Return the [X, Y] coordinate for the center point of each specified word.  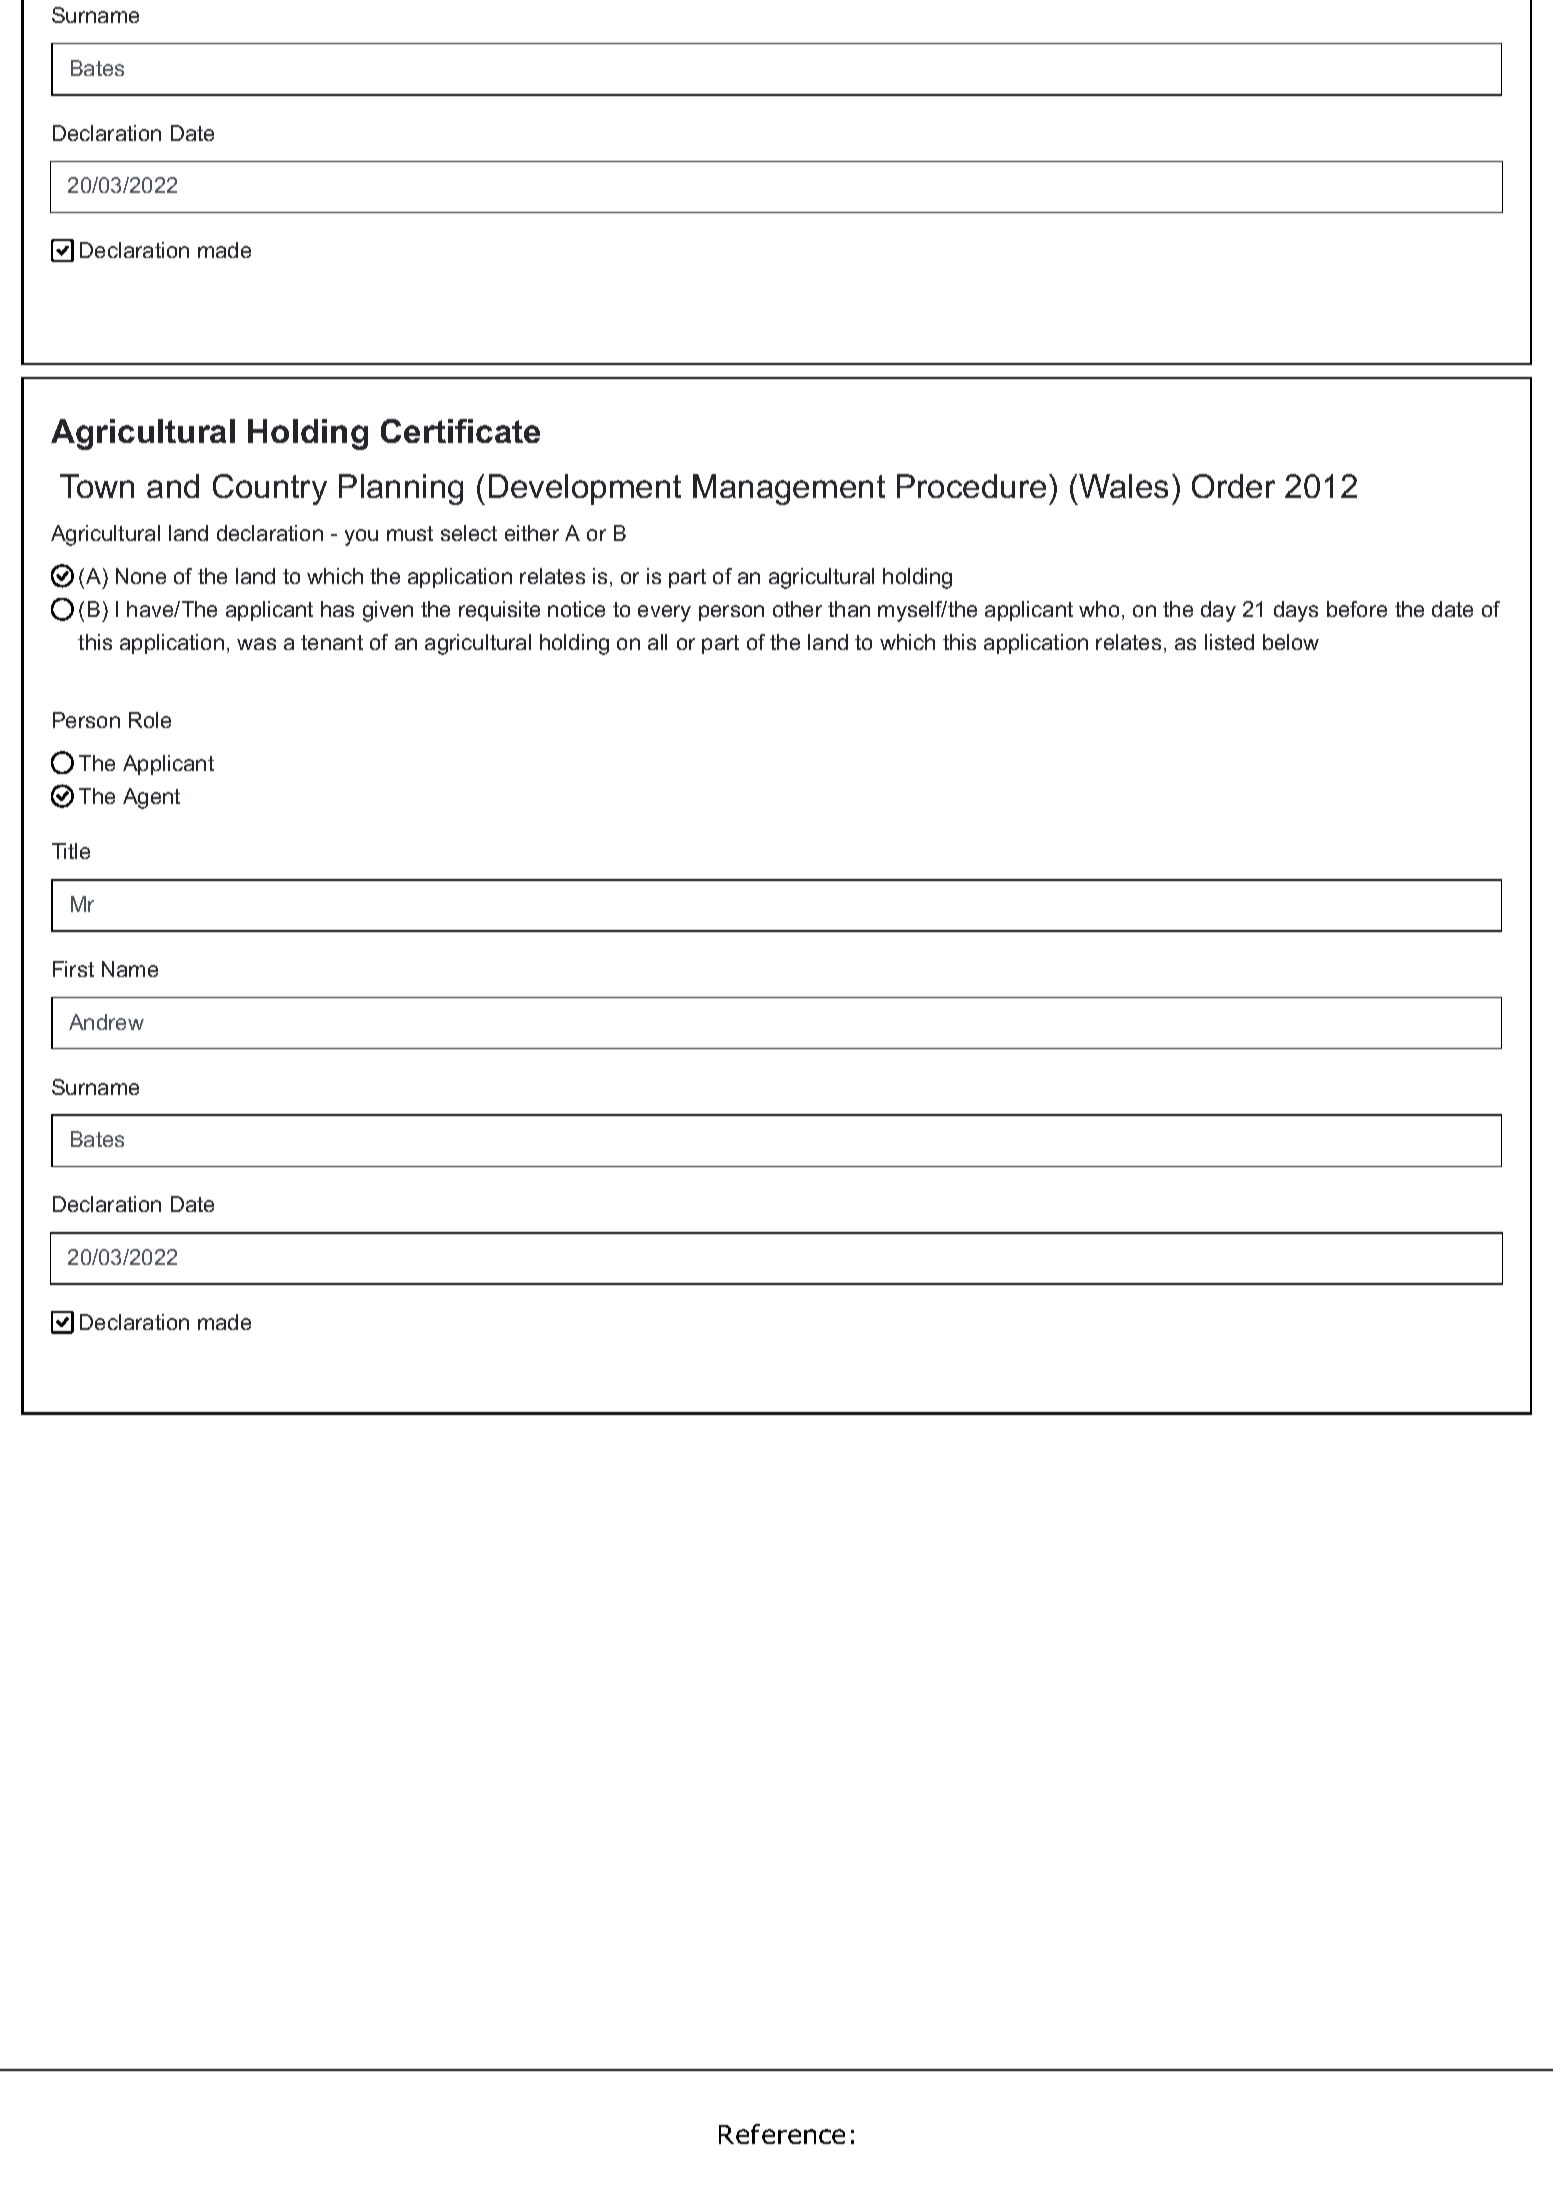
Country [270, 489]
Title [71, 851]
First [73, 969]
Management [789, 489]
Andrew [106, 1022]
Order [1233, 486]
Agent [151, 798]
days [1296, 611]
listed [1229, 642]
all [657, 642]
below [1291, 642]
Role [150, 720]
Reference [782, 2134]
